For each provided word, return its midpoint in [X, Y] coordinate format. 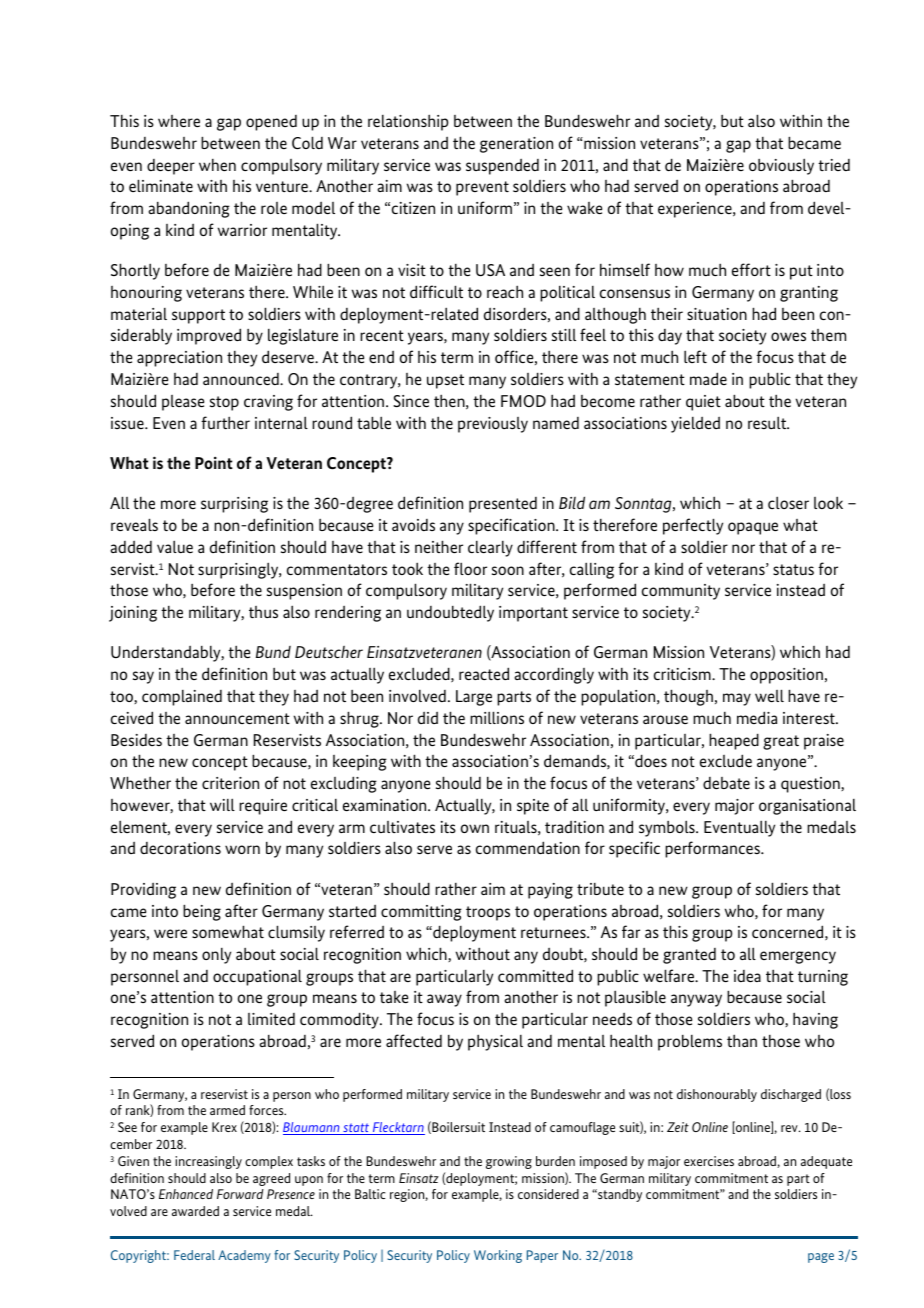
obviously [781, 166]
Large [474, 698]
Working [498, 1256]
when [217, 165]
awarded [195, 1211]
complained [182, 698]
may [737, 699]
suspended [502, 167]
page [821, 1258]
